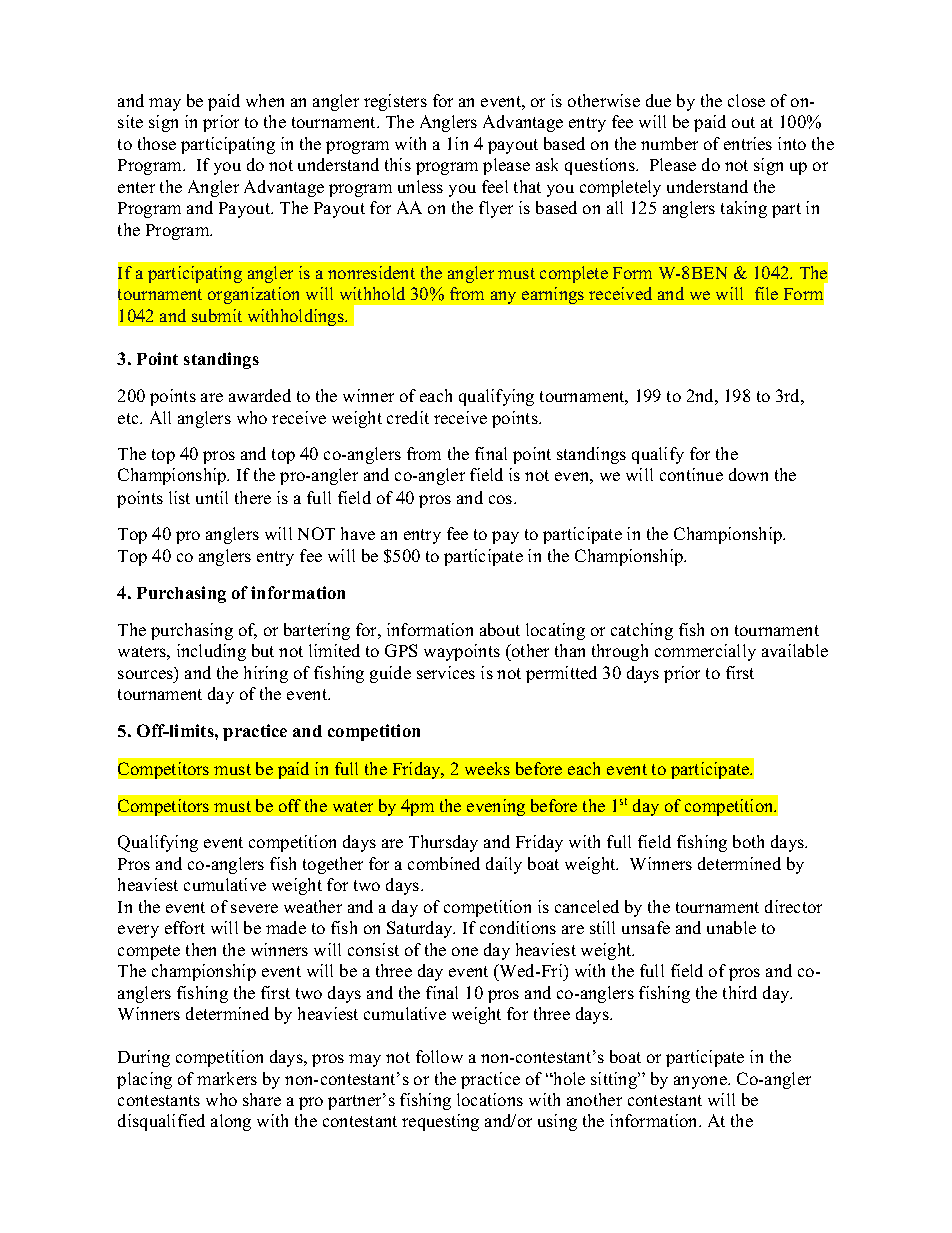 The image size is (952, 1233). I want to click on those, so click(157, 143).
